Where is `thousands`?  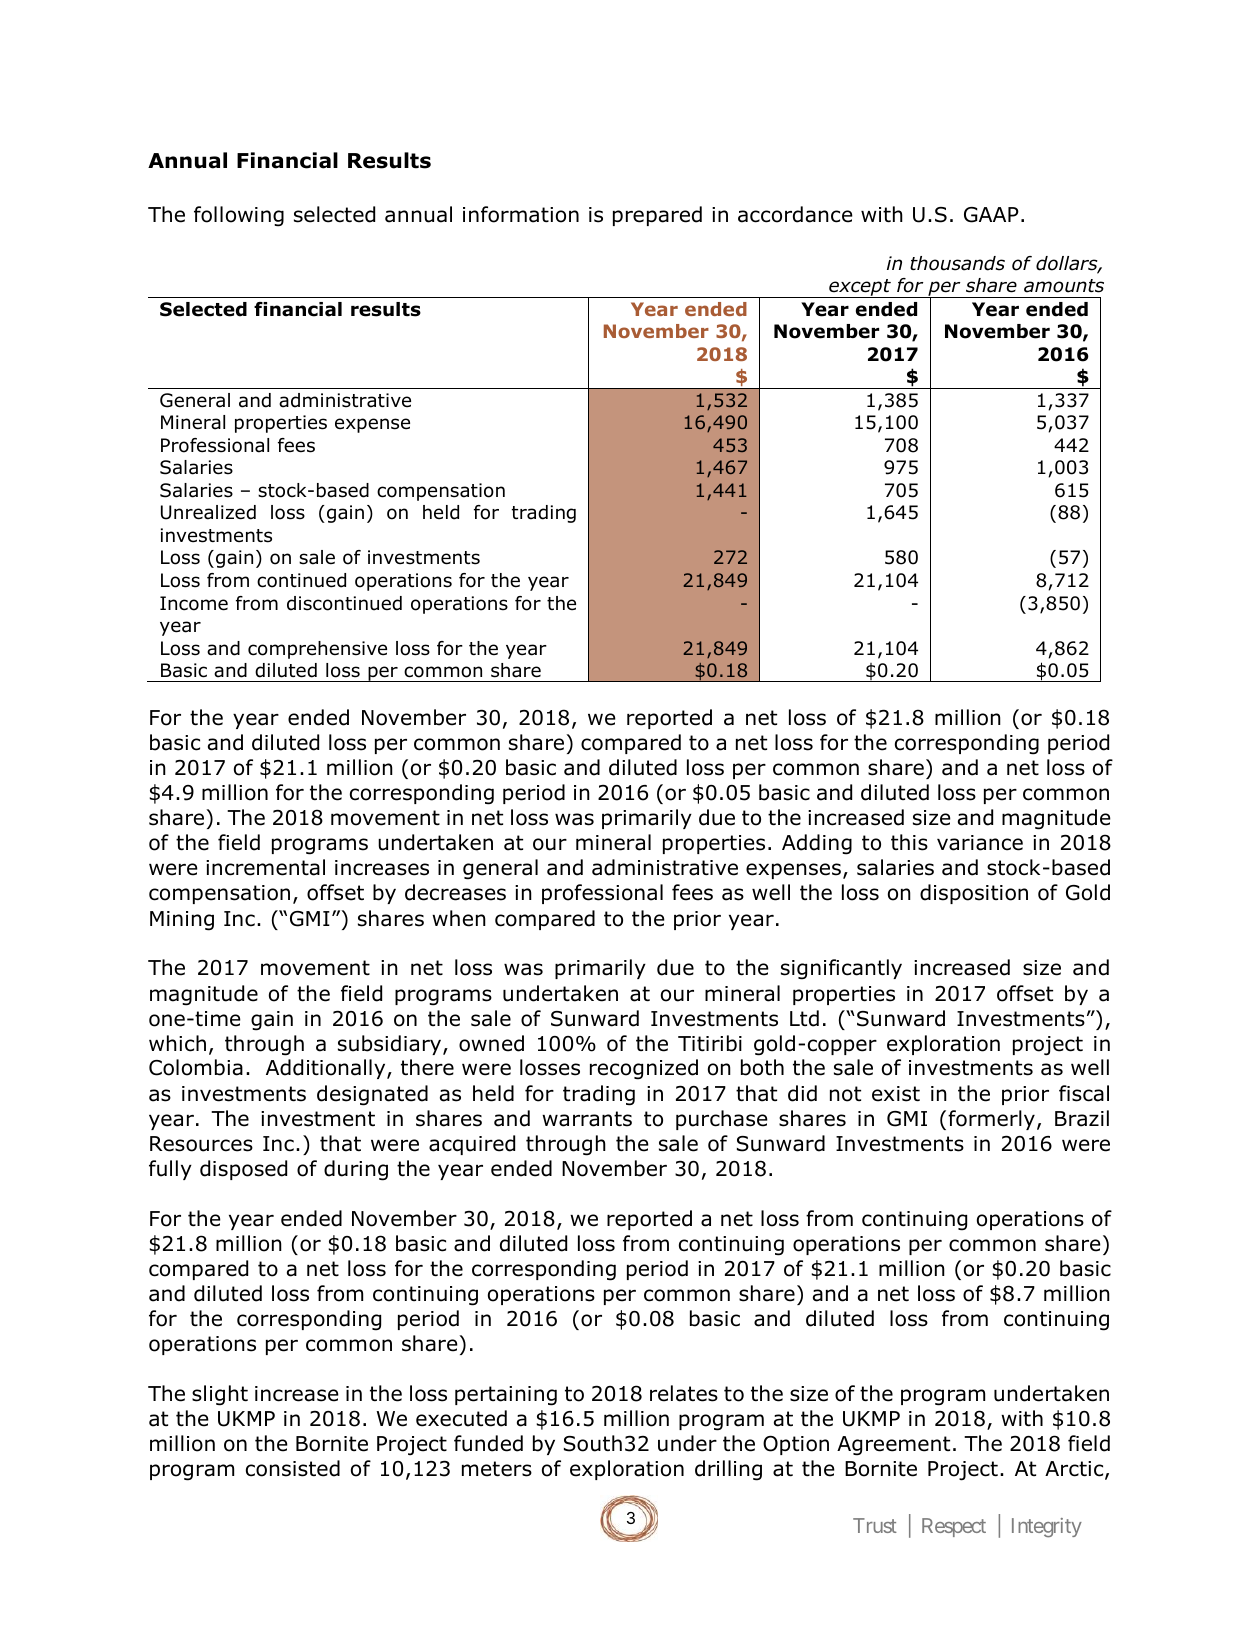 thousands is located at coordinates (957, 263).
